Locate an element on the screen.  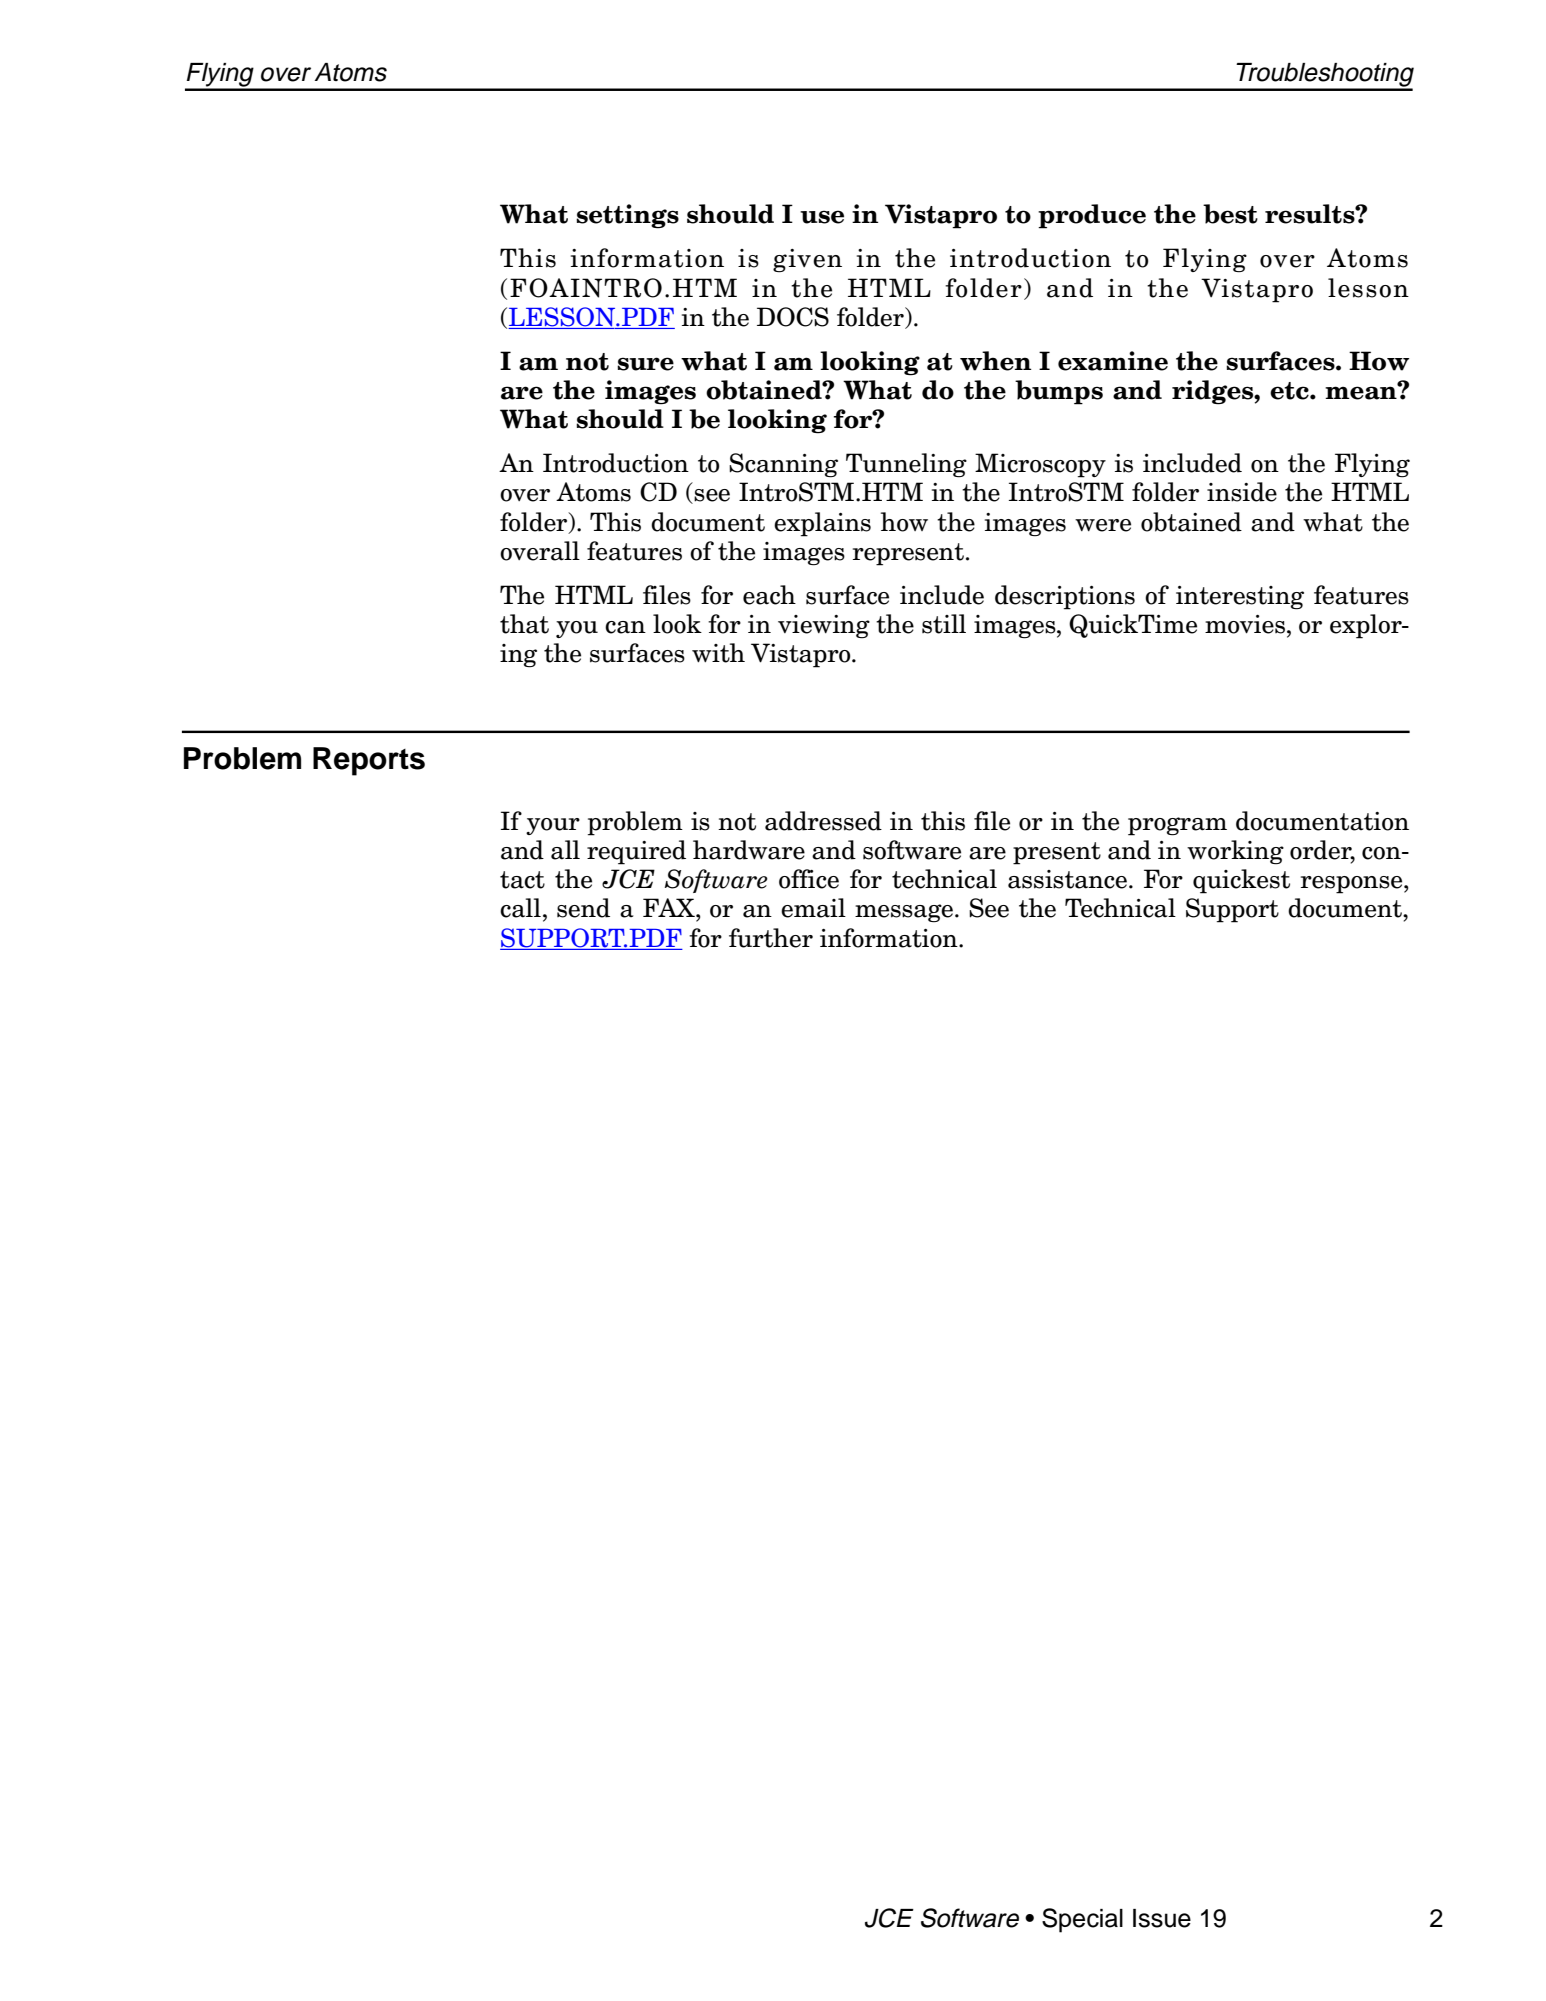
addressed is located at coordinates (823, 821).
